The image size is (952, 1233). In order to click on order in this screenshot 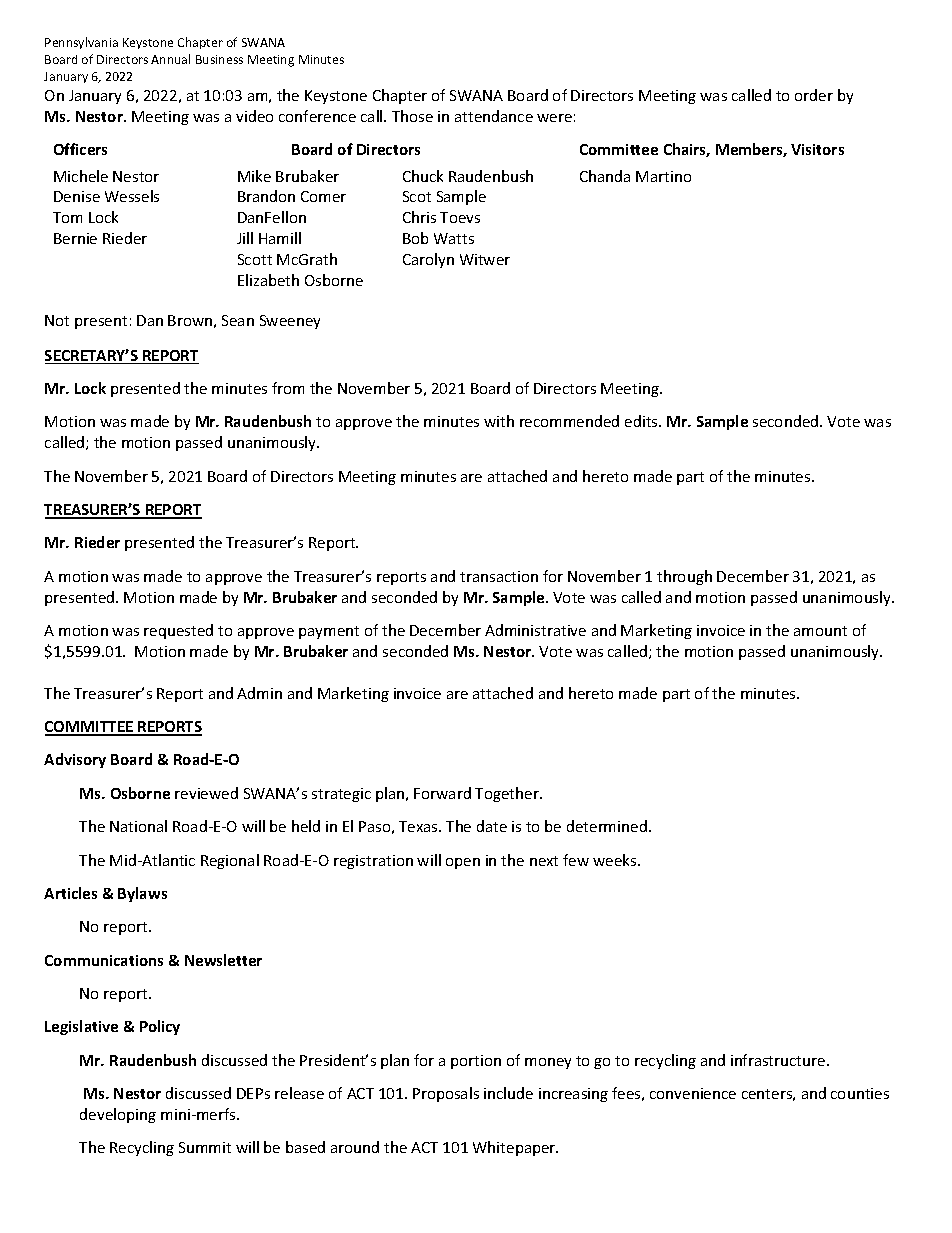, I will do `click(814, 95)`.
